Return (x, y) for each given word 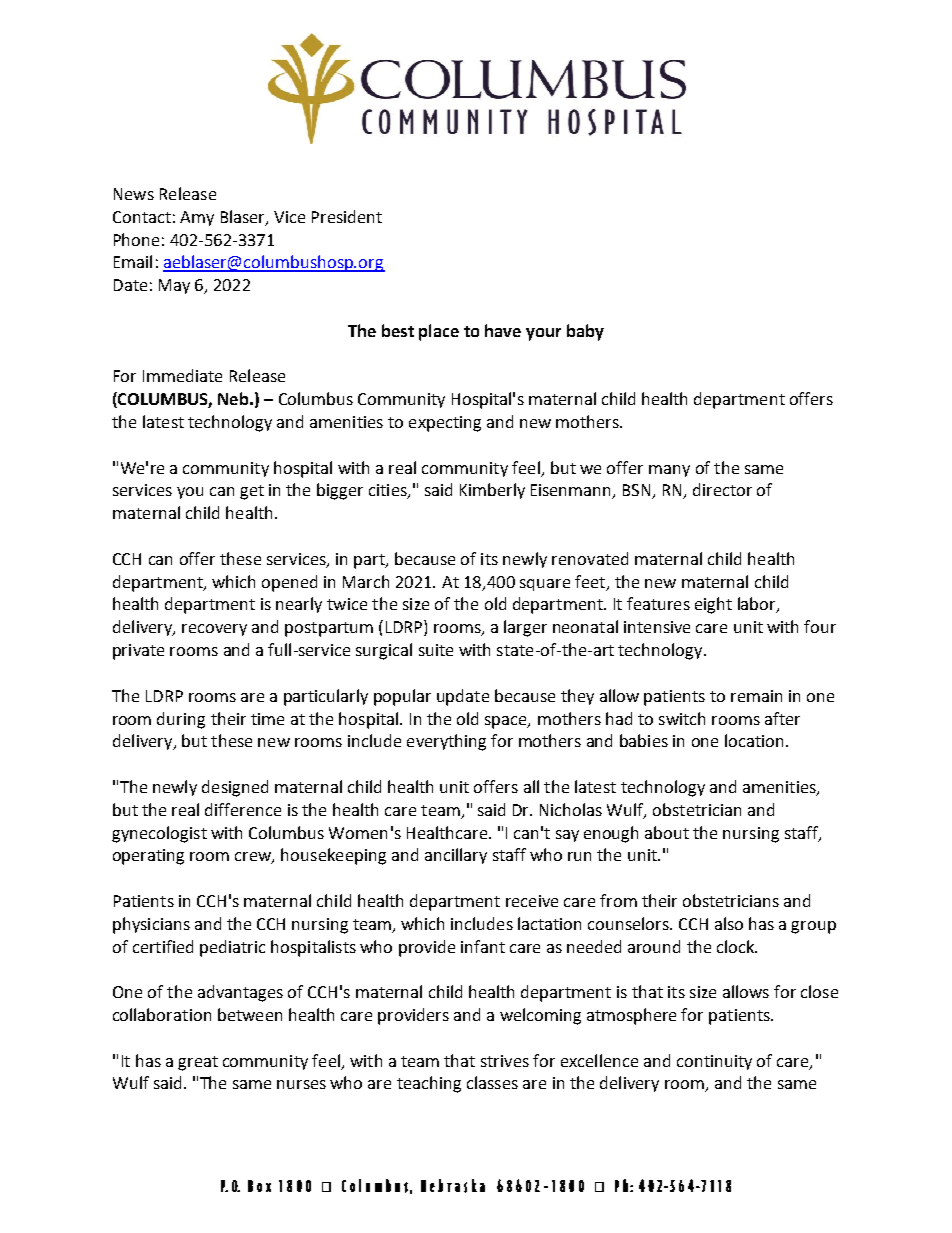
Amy (197, 218)
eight (713, 605)
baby (585, 332)
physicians (151, 925)
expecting (445, 424)
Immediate (182, 375)
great (198, 1063)
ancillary (456, 856)
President (347, 216)
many (669, 471)
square (545, 585)
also (729, 923)
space (507, 722)
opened (289, 583)
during (181, 720)
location (754, 740)
